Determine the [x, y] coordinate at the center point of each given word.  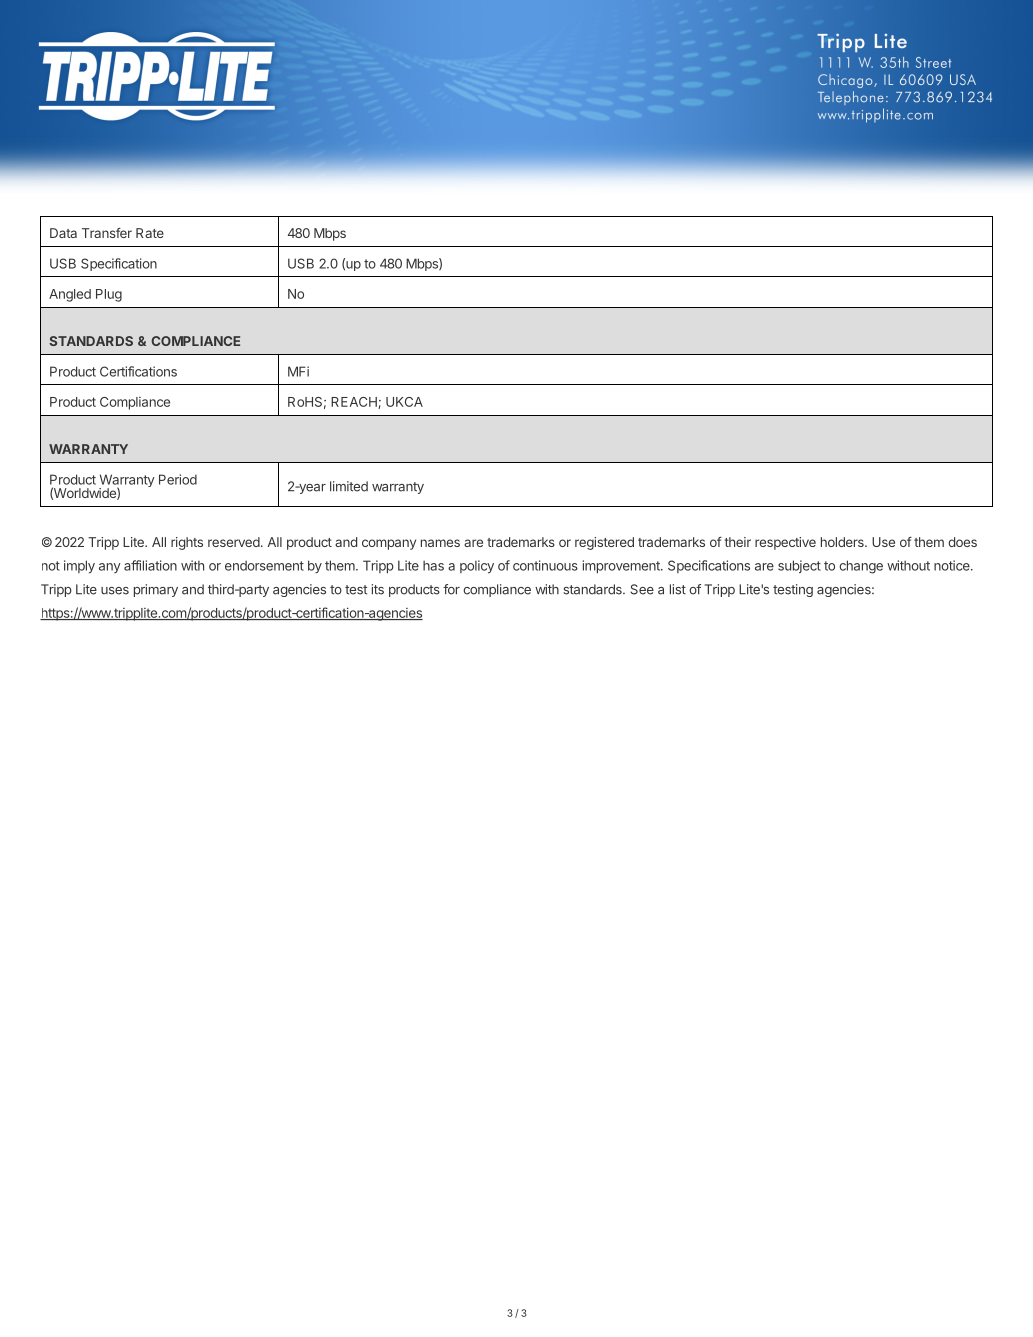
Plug [109, 295]
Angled [70, 295]
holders [843, 542]
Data [63, 233]
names [440, 543]
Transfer [107, 233]
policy [477, 567]
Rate [150, 233]
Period [178, 479]
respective [785, 543]
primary [156, 590]
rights [187, 543]
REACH [355, 403]
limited [349, 486]
